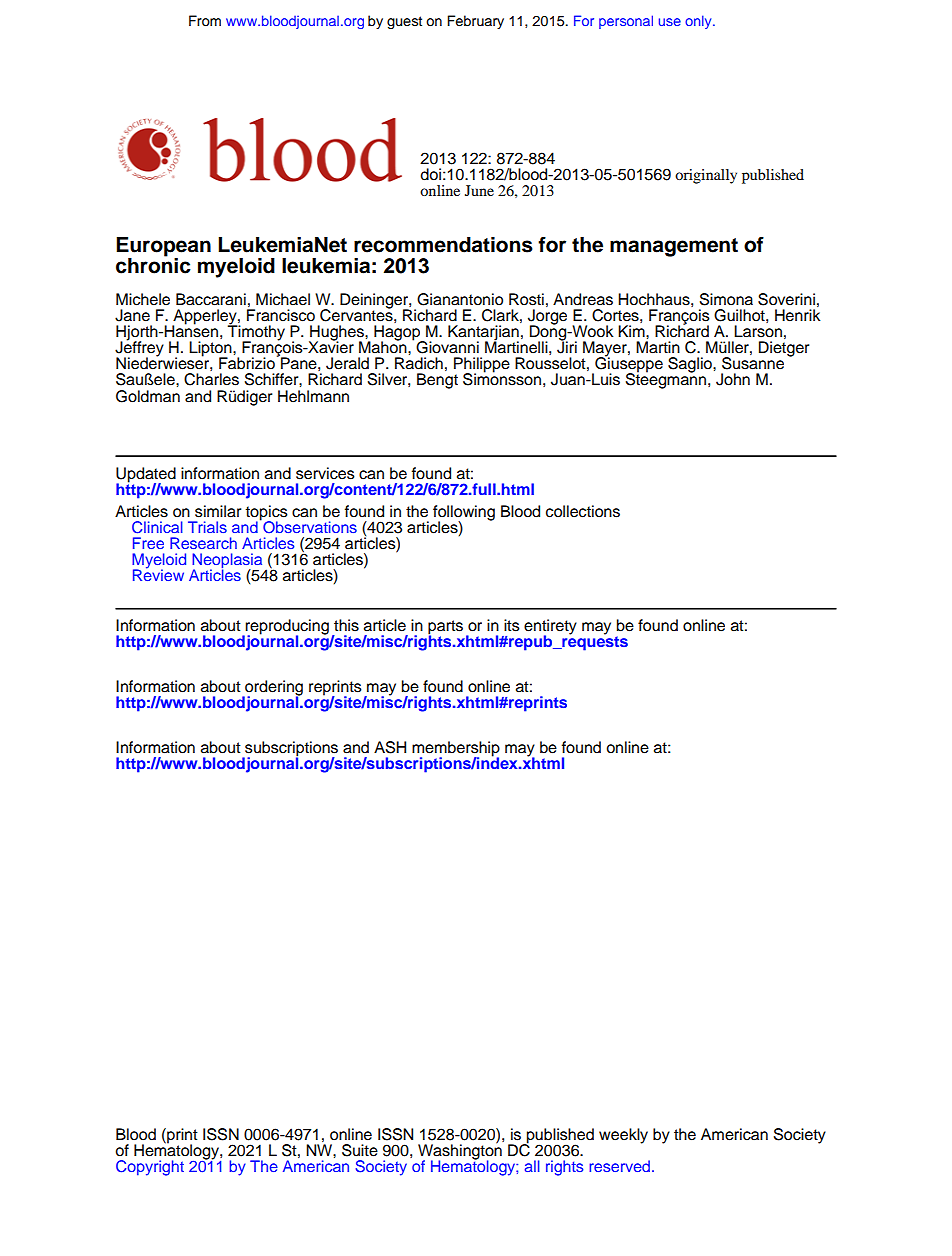 The width and height of the page is (952, 1256). What do you see at coordinates (150, 1168) in the page?
I see `Copyright` at bounding box center [150, 1168].
